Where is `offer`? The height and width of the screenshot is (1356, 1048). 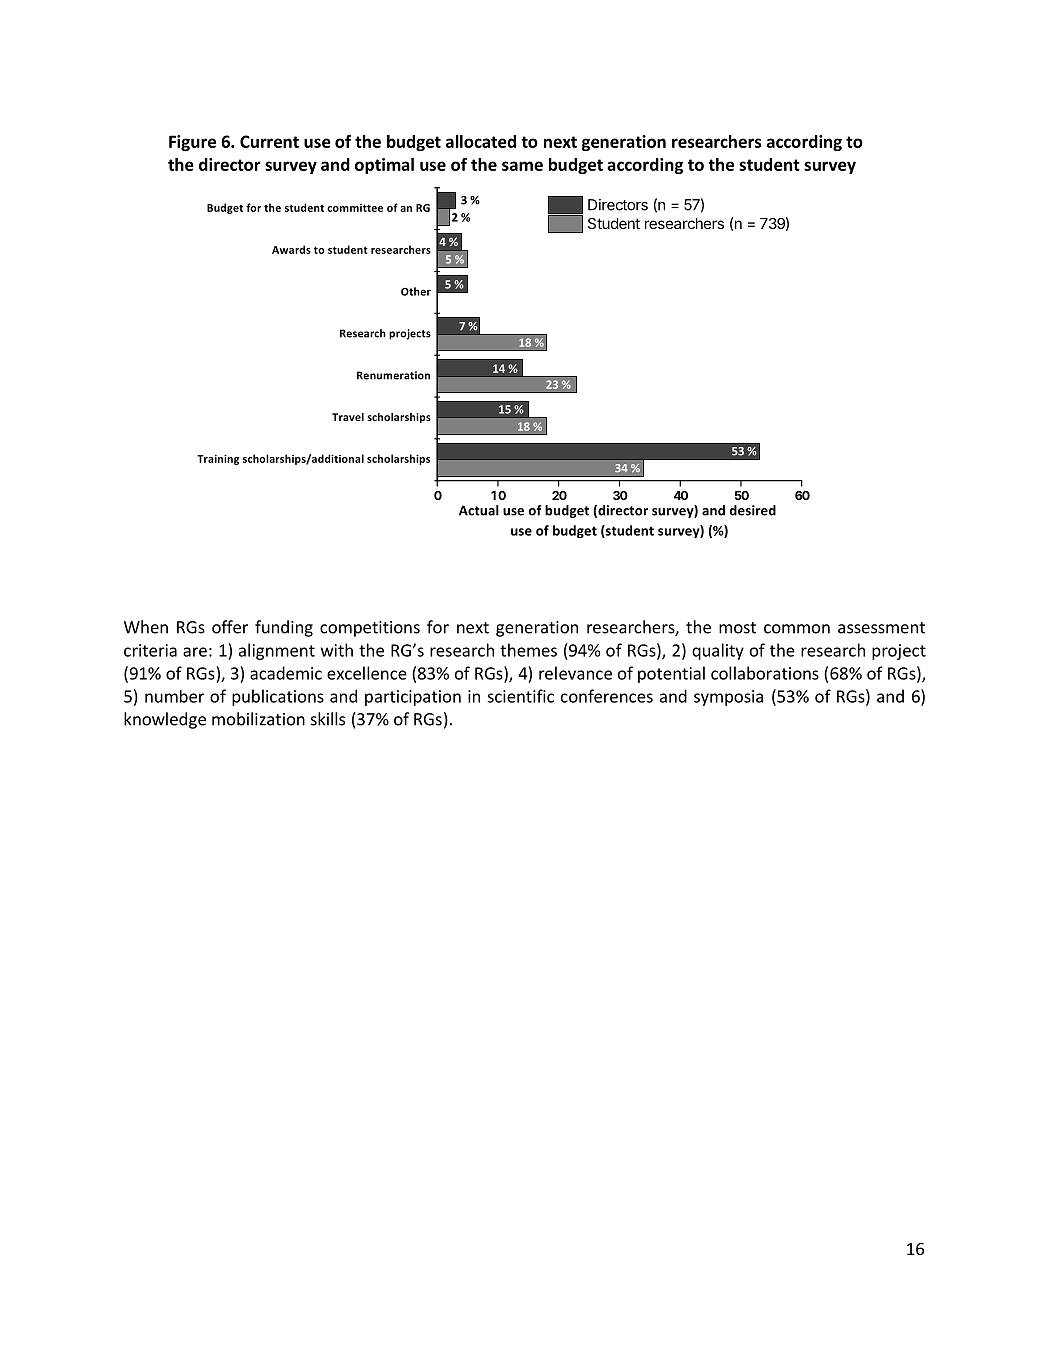
offer is located at coordinates (230, 627).
